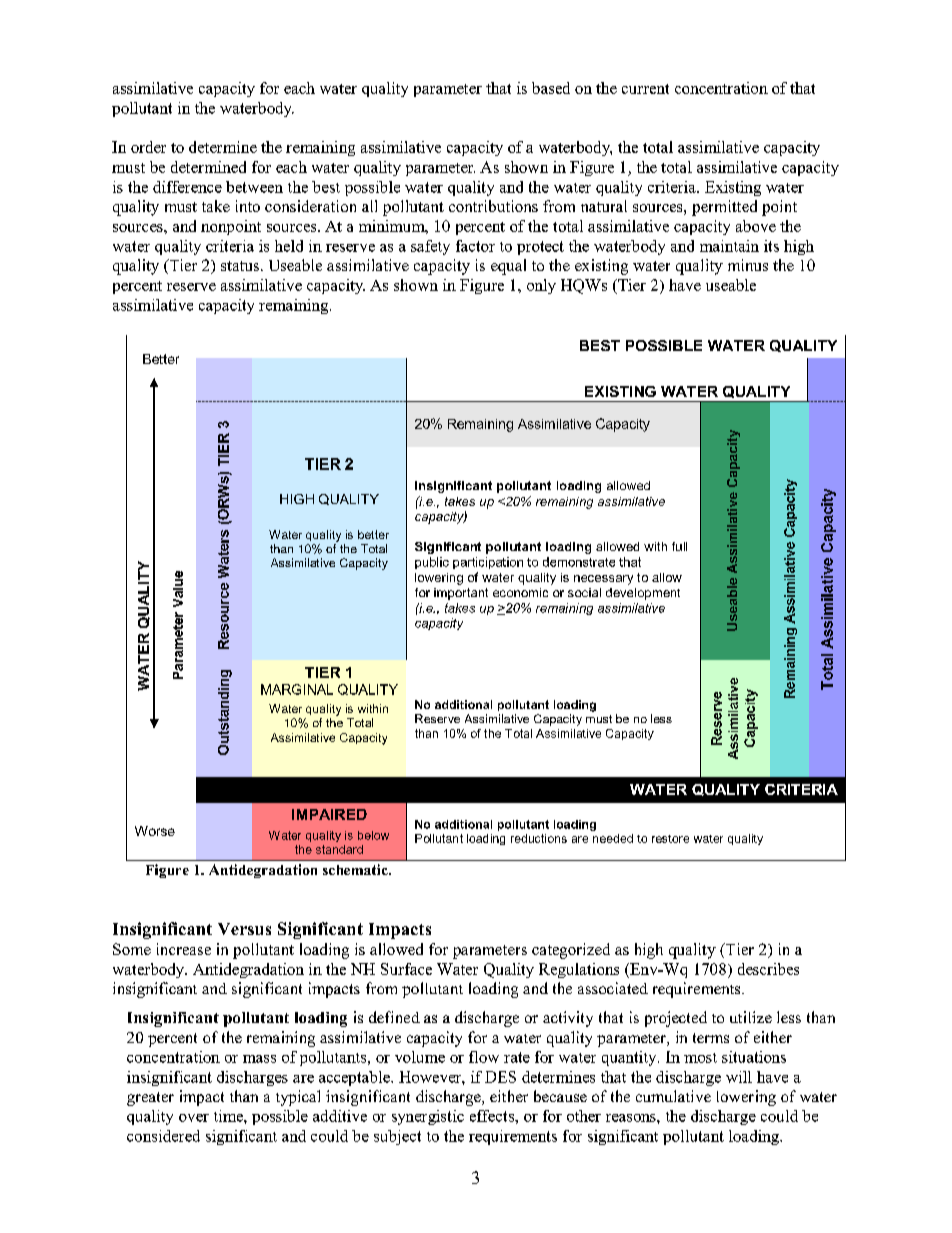  What do you see at coordinates (148, 147) in the document?
I see `order` at bounding box center [148, 147].
